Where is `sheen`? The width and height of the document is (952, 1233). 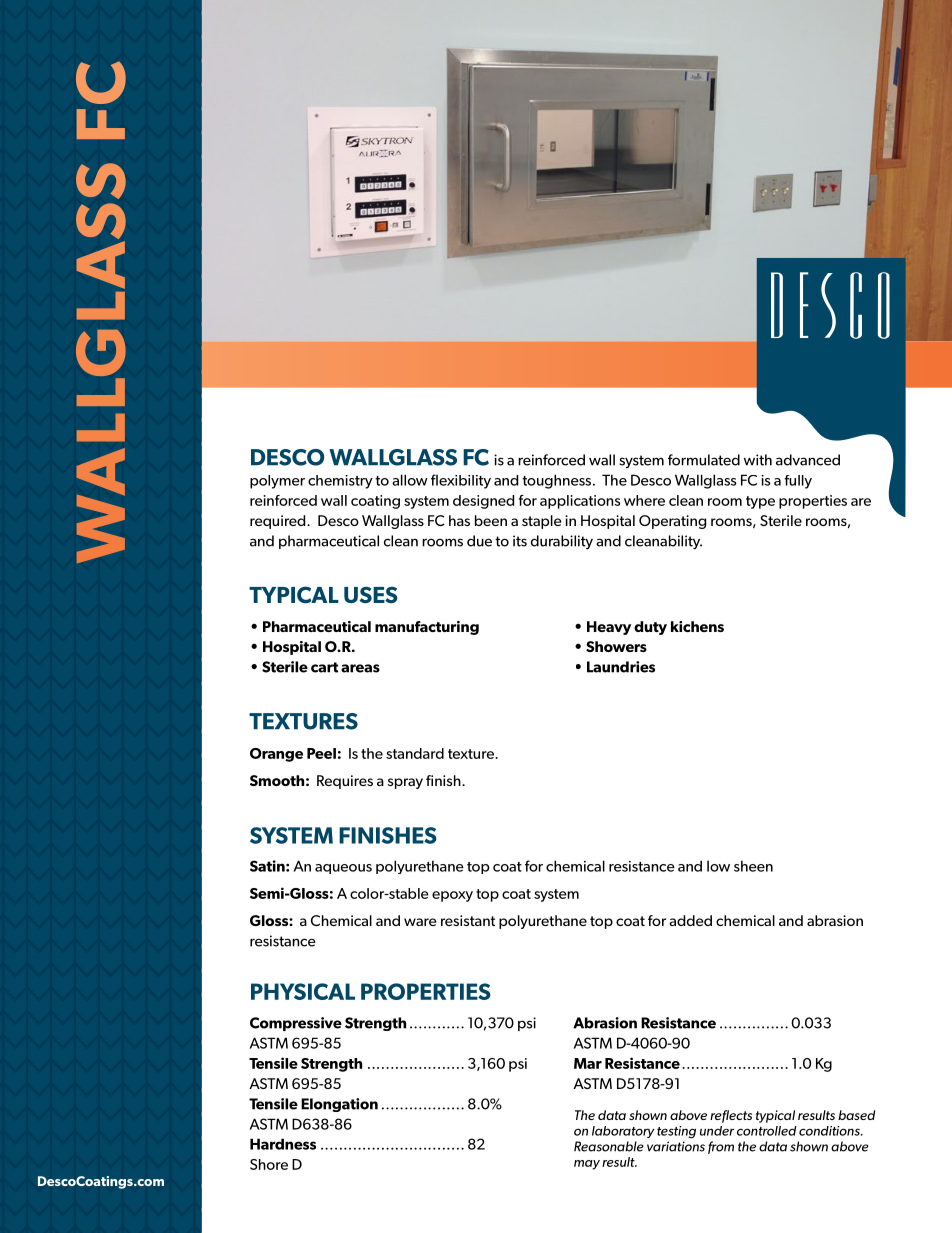
sheen is located at coordinates (753, 866).
